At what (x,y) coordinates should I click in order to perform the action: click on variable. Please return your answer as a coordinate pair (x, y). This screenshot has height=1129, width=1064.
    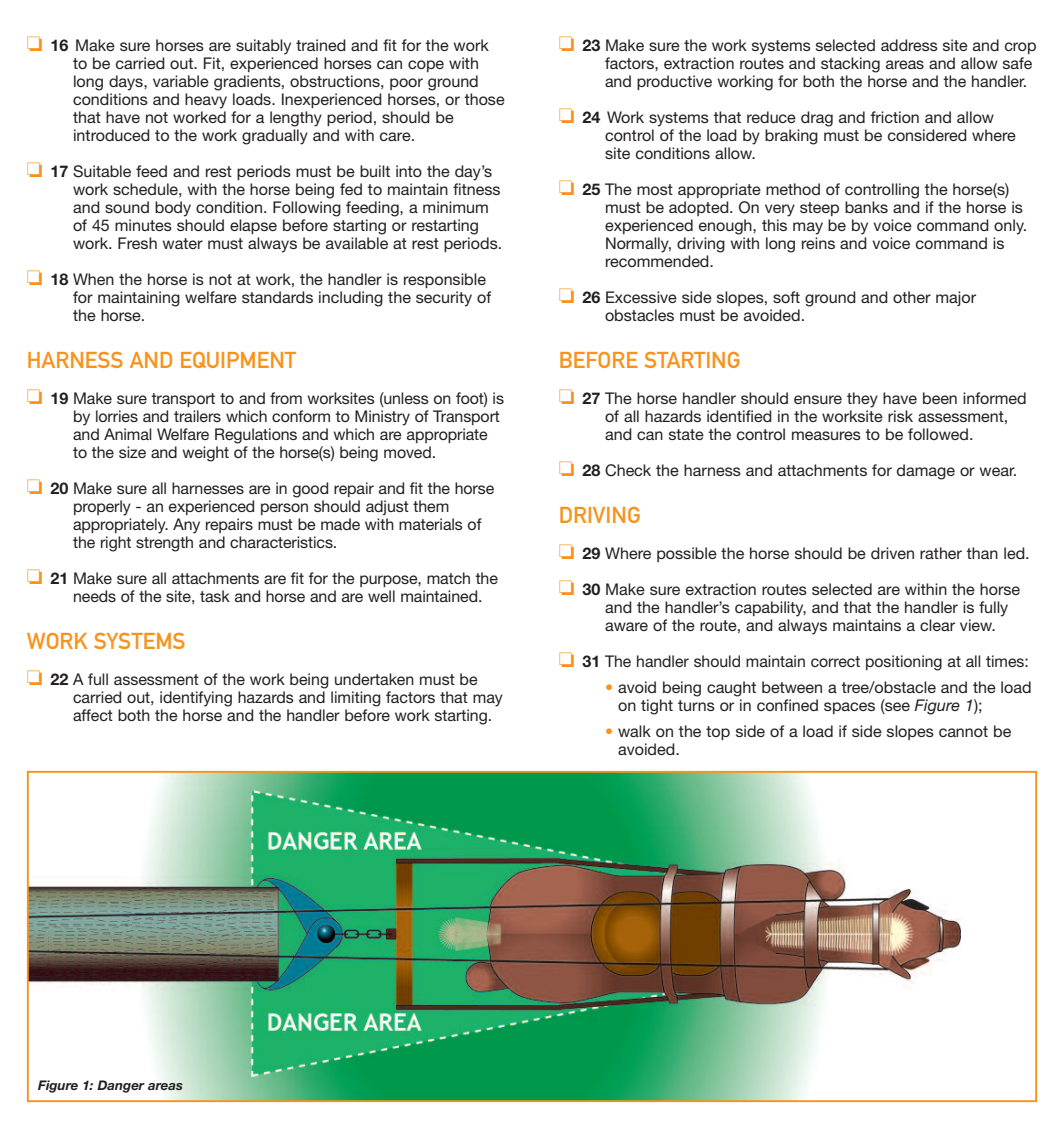
    Looking at the image, I should click on (181, 81).
